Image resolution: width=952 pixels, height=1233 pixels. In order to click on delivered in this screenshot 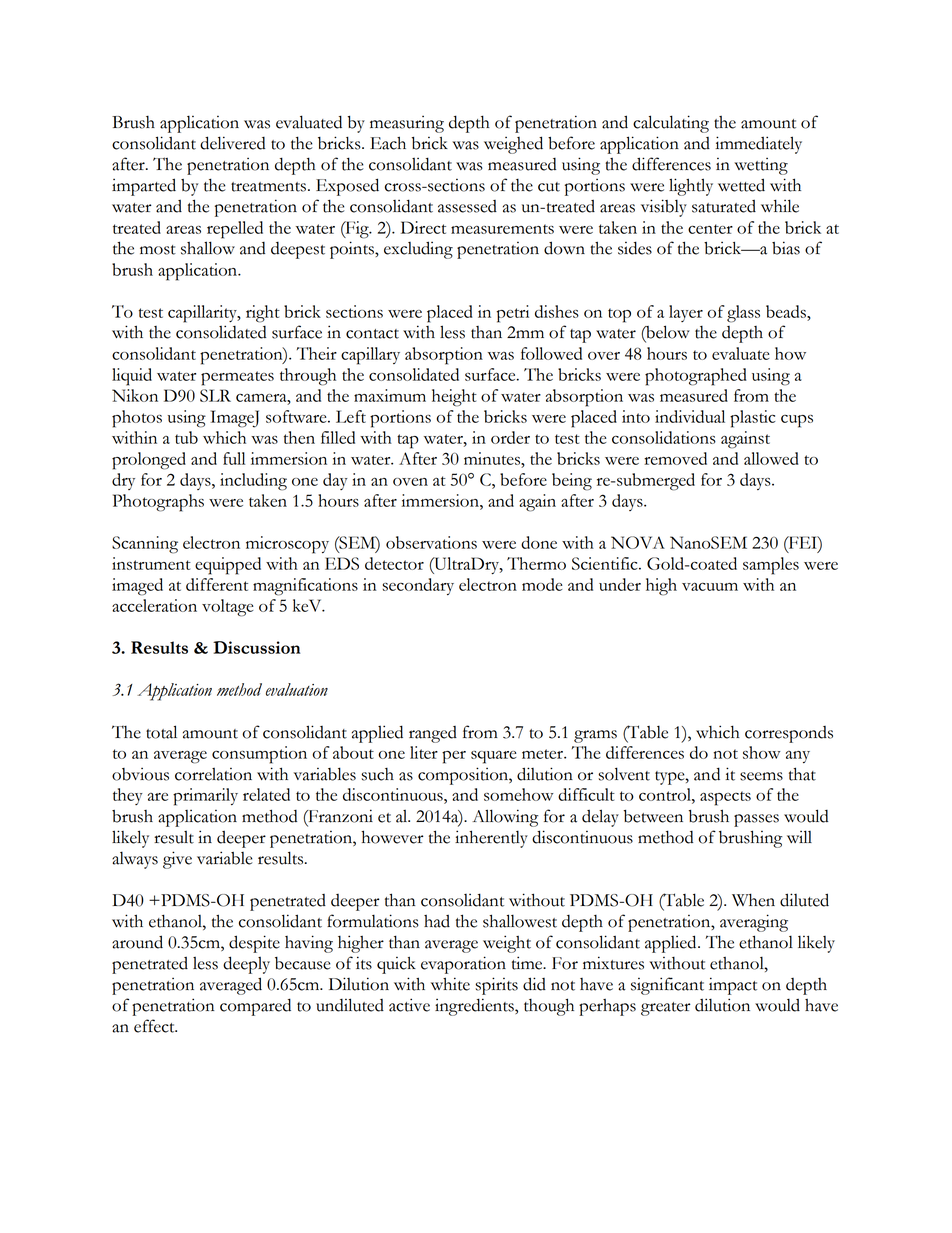, I will do `click(232, 143)`.
